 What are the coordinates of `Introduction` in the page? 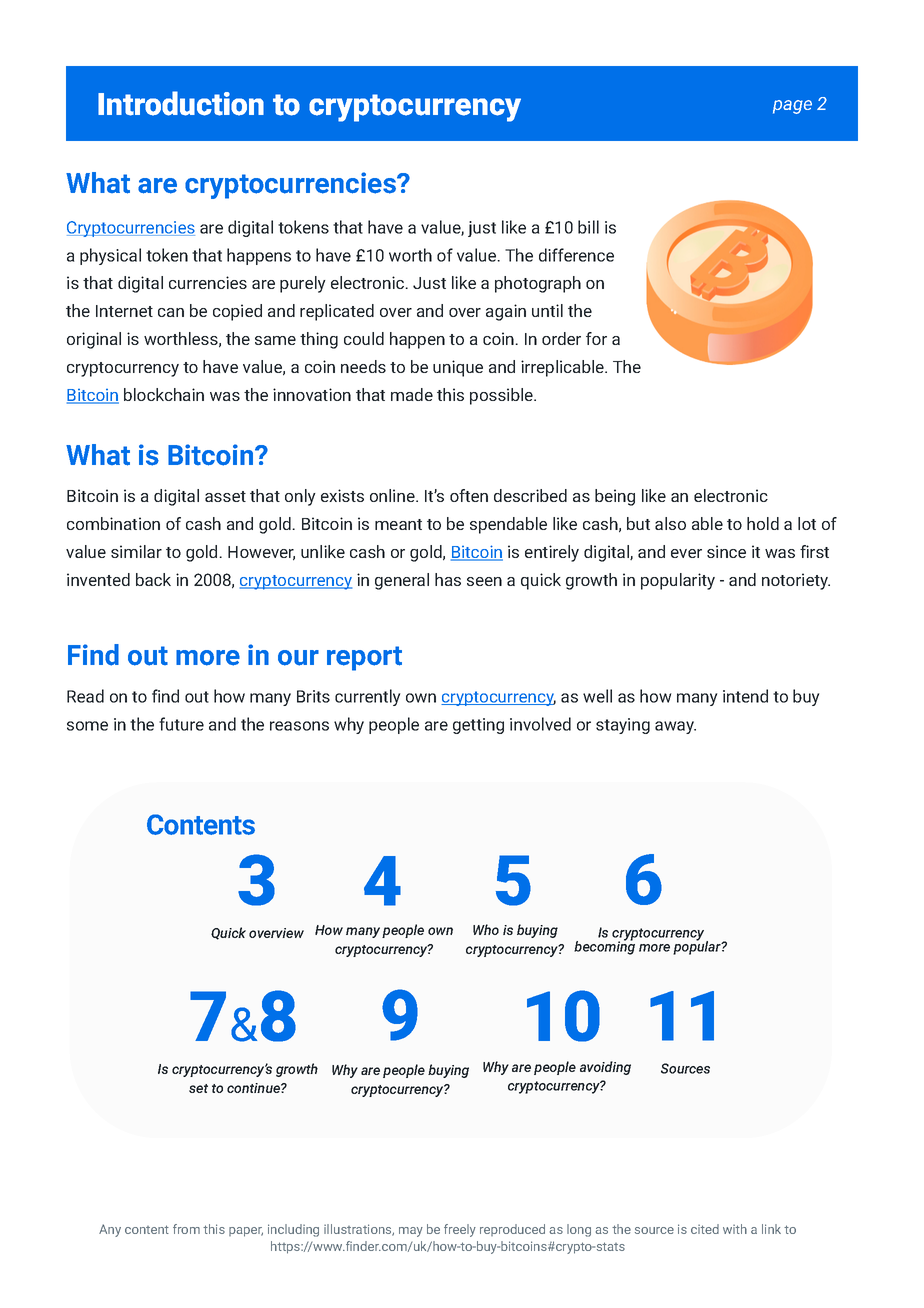 It's located at (181, 103).
